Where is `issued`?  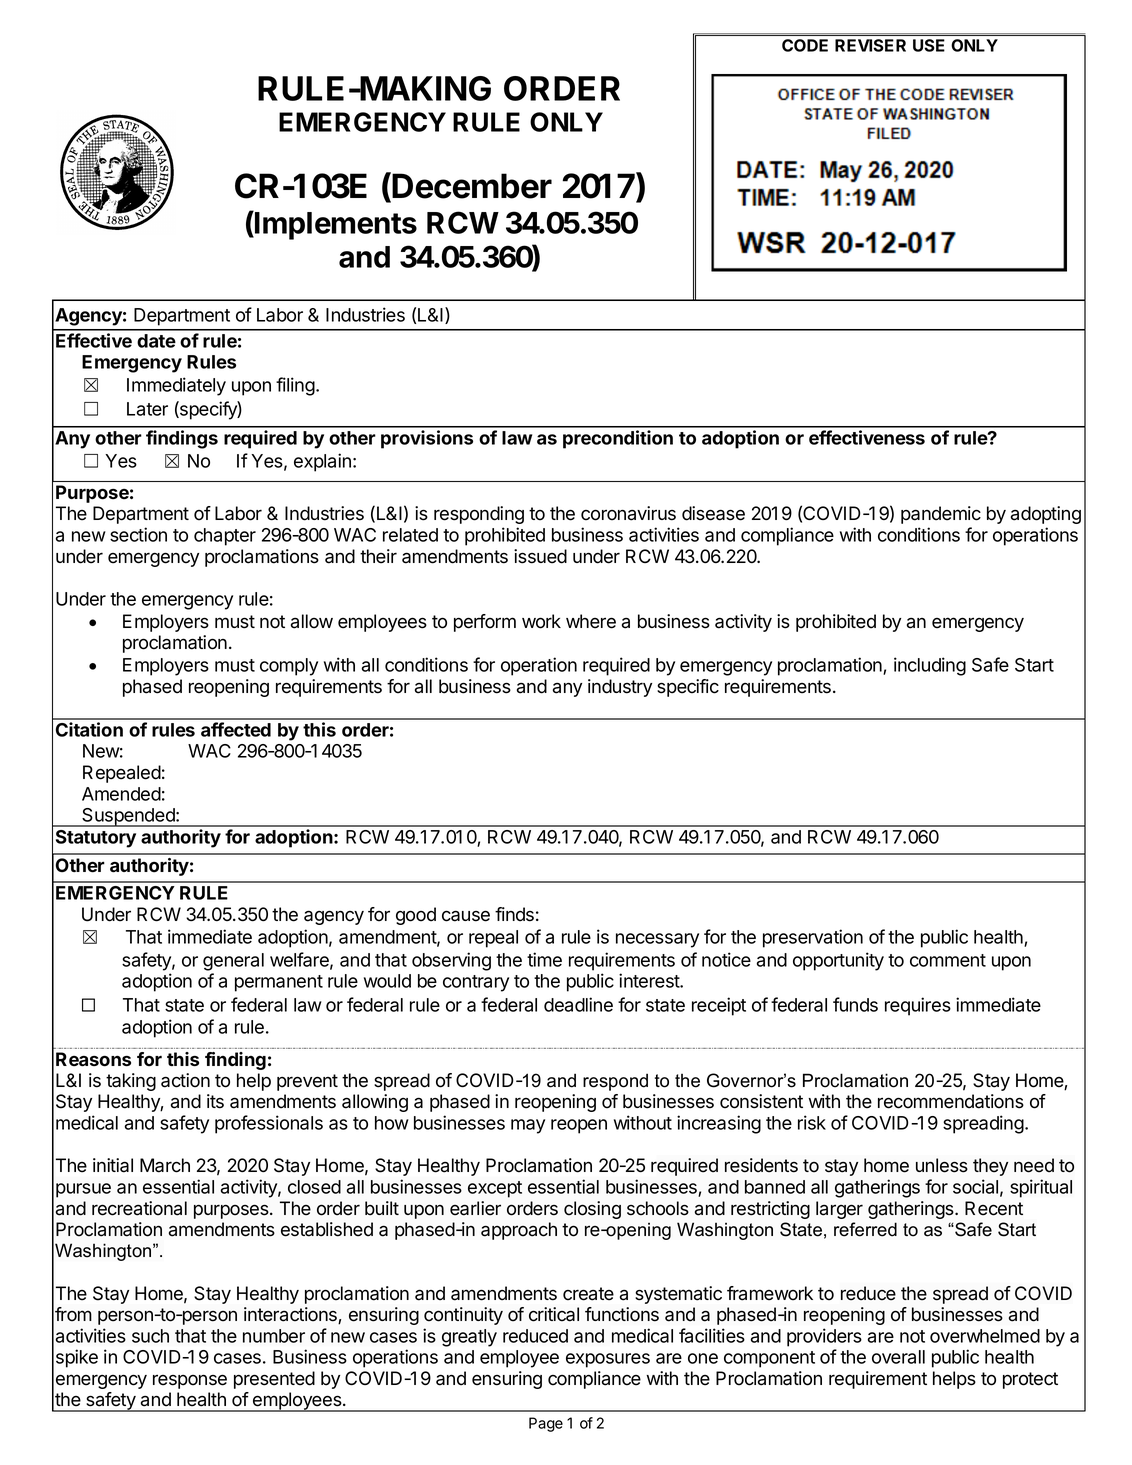 issued is located at coordinates (540, 556).
